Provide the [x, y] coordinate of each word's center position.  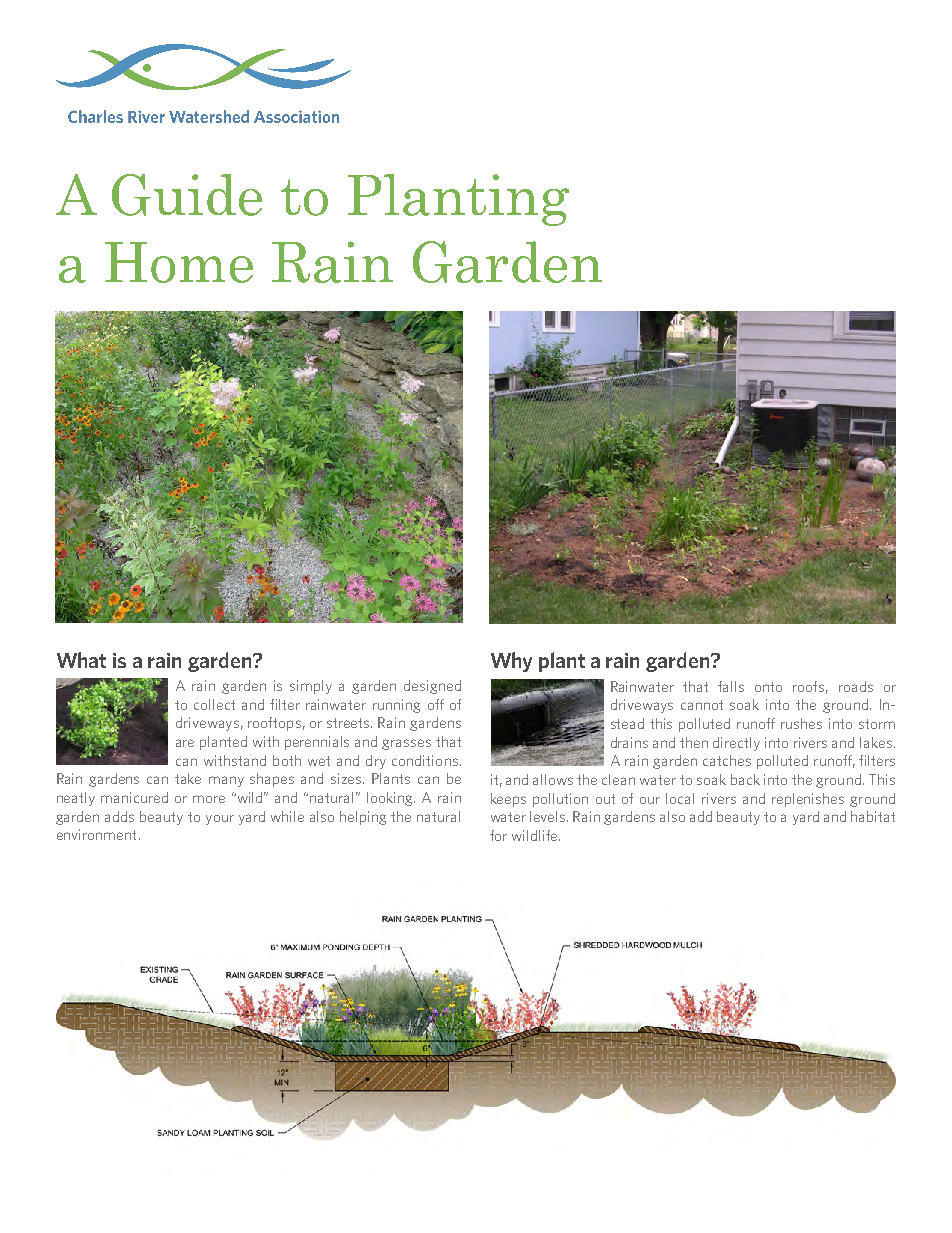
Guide [187, 195]
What [81, 660]
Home [179, 262]
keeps [508, 800]
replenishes [808, 800]
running [396, 706]
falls [731, 686]
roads [856, 686]
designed [432, 687]
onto [768, 687]
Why [511, 662]
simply [311, 687]
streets [349, 723]
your [220, 820]
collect [214, 704]
